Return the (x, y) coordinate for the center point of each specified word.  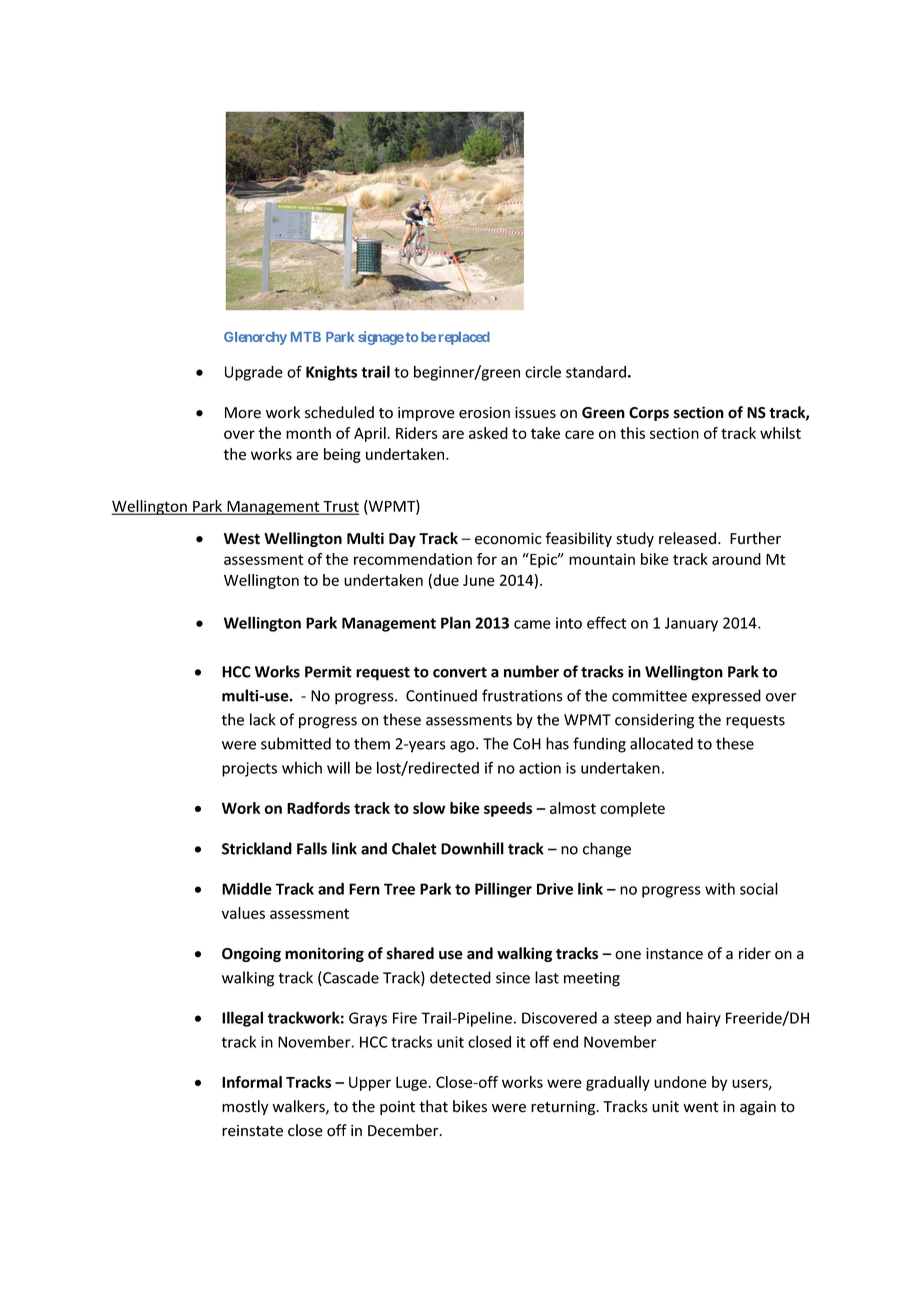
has (557, 743)
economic (508, 539)
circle (543, 371)
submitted (296, 743)
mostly (245, 1107)
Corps (649, 414)
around (736, 559)
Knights (331, 373)
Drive (555, 889)
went (701, 1107)
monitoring (324, 954)
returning (564, 1108)
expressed (726, 697)
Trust (340, 507)
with (720, 888)
